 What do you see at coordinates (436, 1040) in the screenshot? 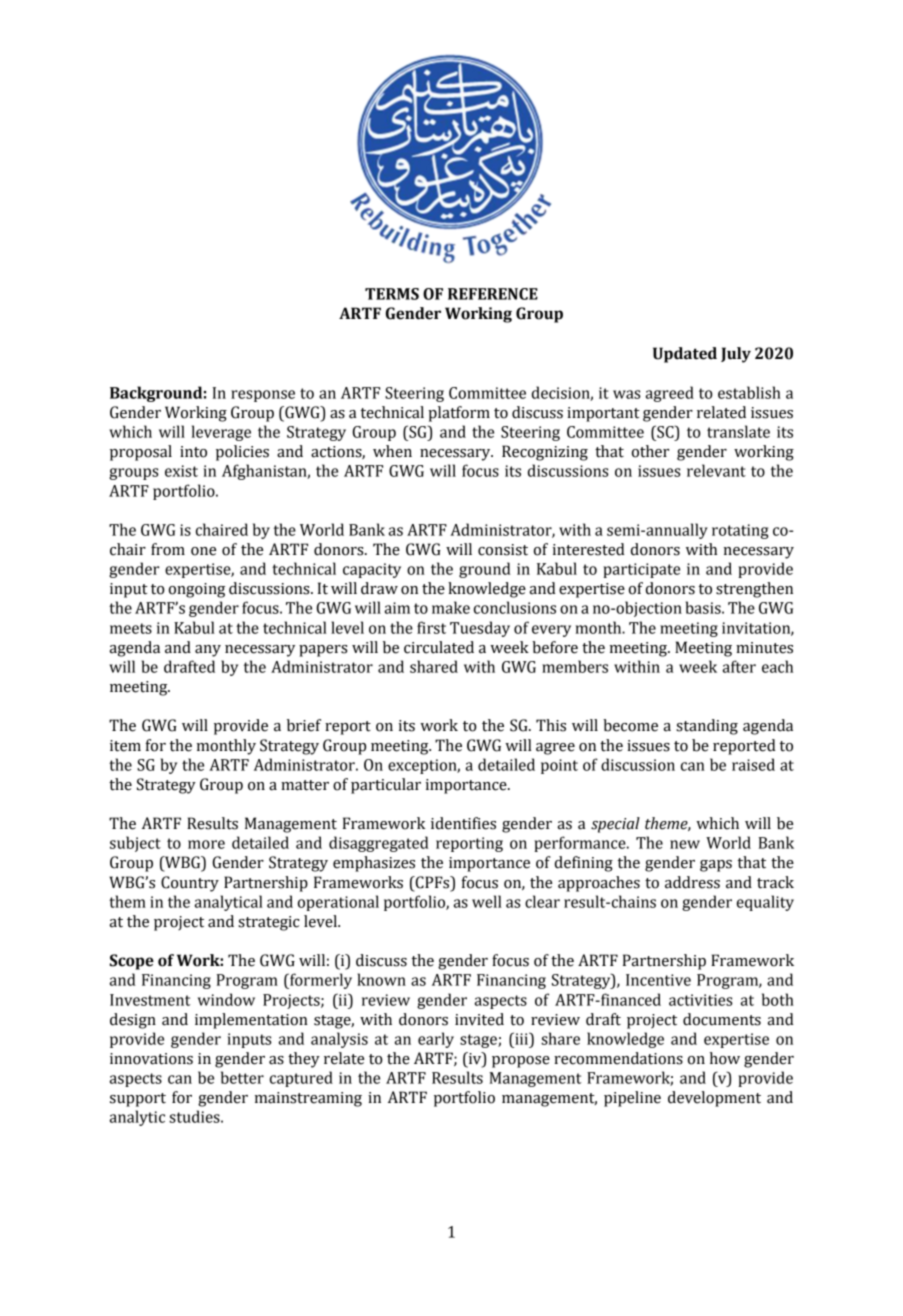
I see `early` at bounding box center [436, 1040].
